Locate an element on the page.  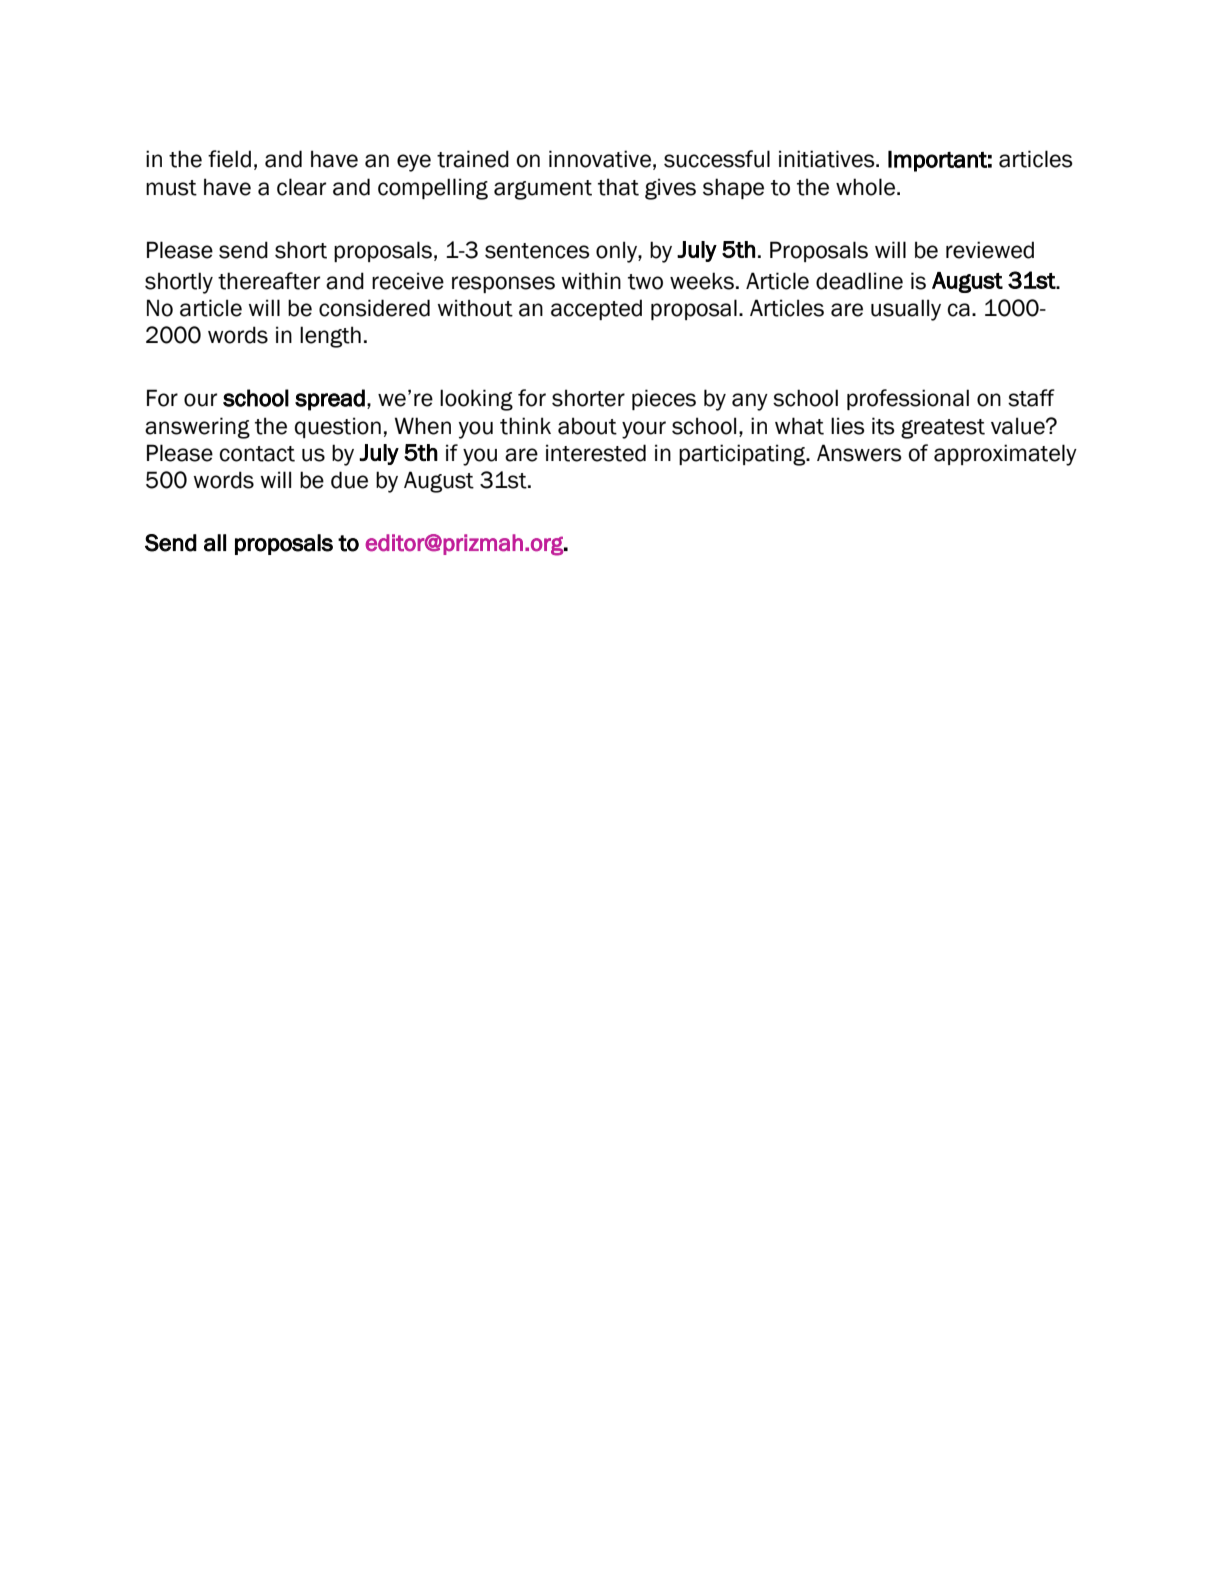
length is located at coordinates (330, 337).
